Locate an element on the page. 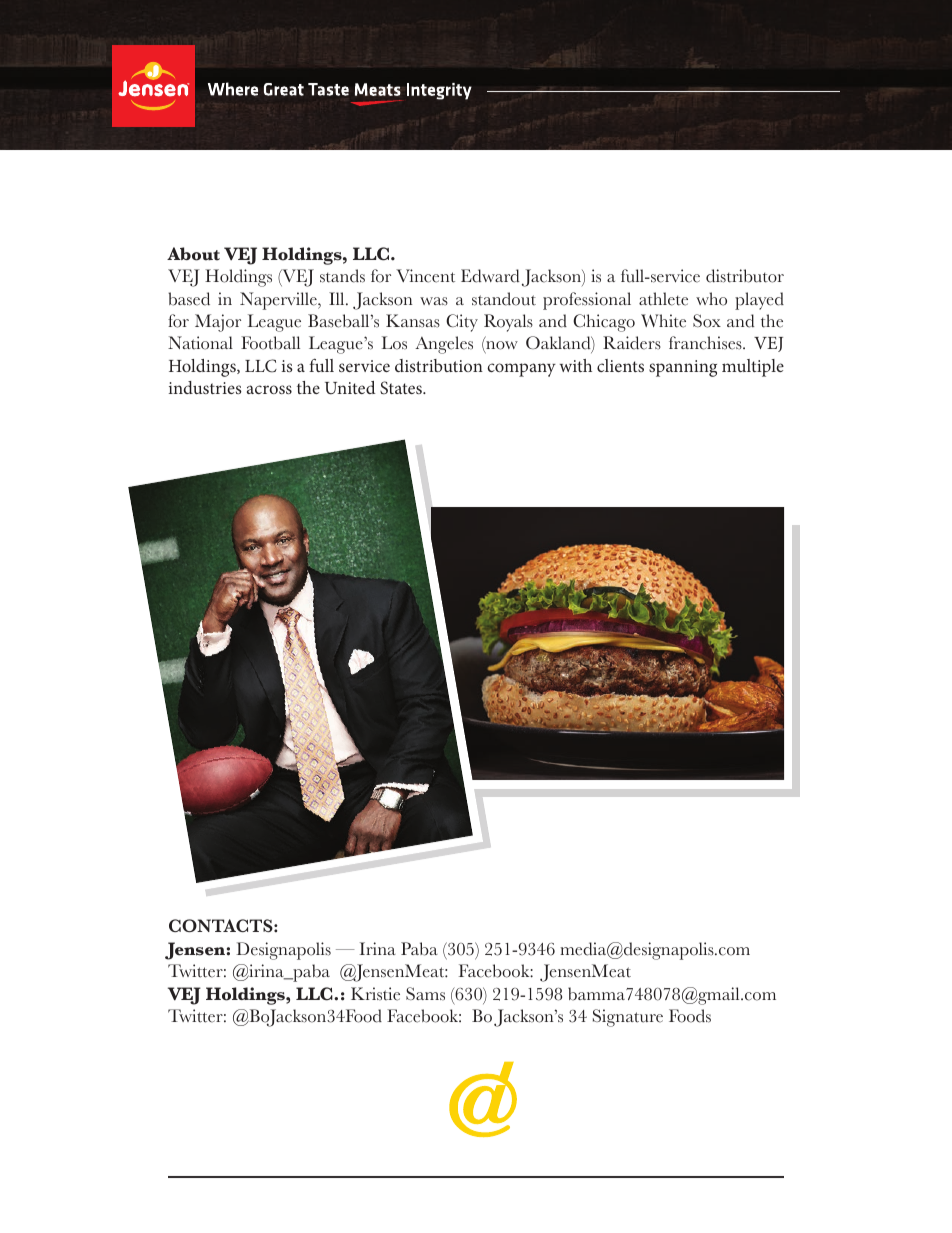  Kristie is located at coordinates (375, 994).
